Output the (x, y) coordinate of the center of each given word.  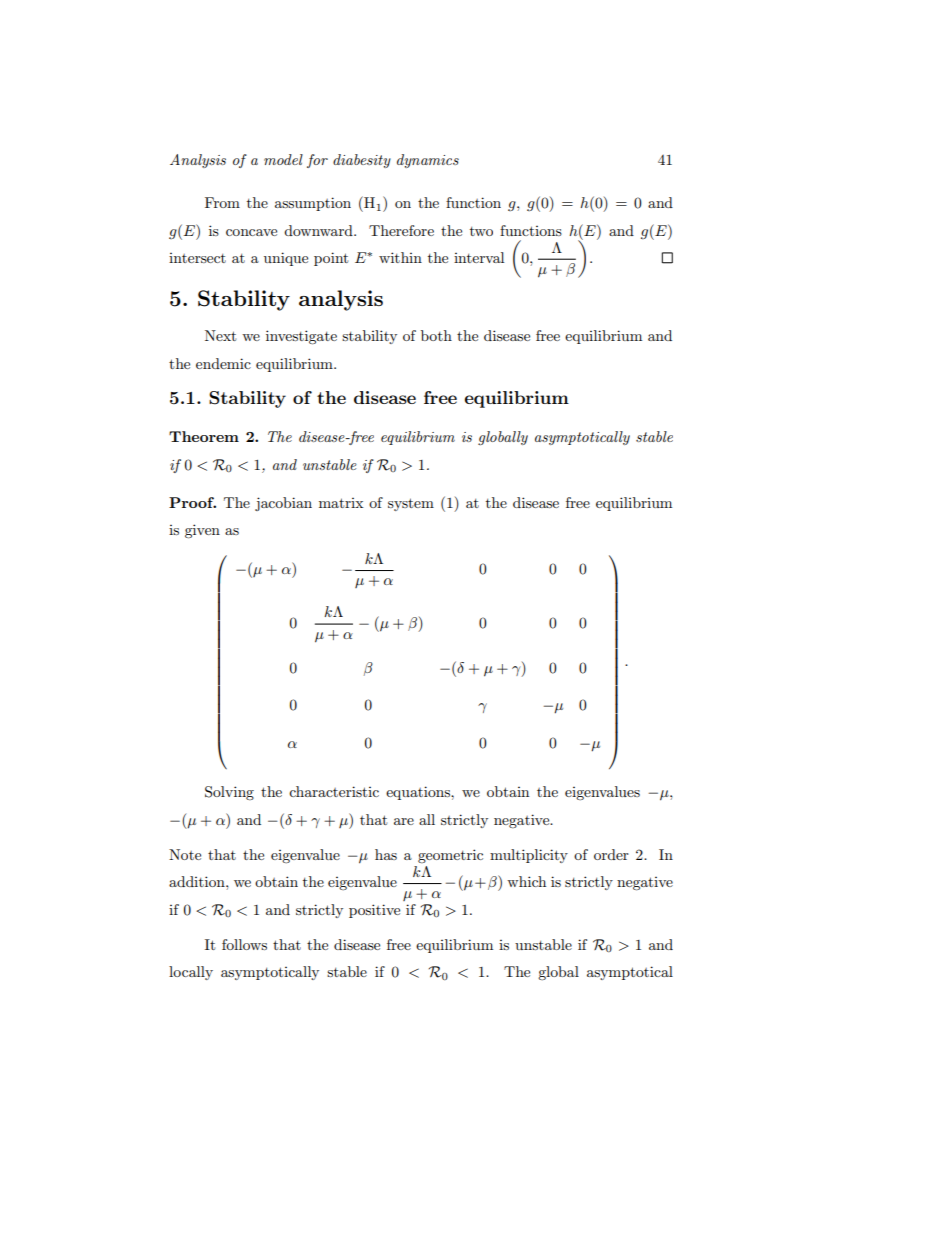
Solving (229, 793)
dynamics (428, 161)
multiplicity (529, 856)
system (411, 504)
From (222, 202)
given (202, 531)
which (526, 881)
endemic (223, 363)
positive (374, 911)
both (436, 335)
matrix (341, 503)
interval (479, 257)
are (404, 821)
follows (244, 944)
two (481, 231)
